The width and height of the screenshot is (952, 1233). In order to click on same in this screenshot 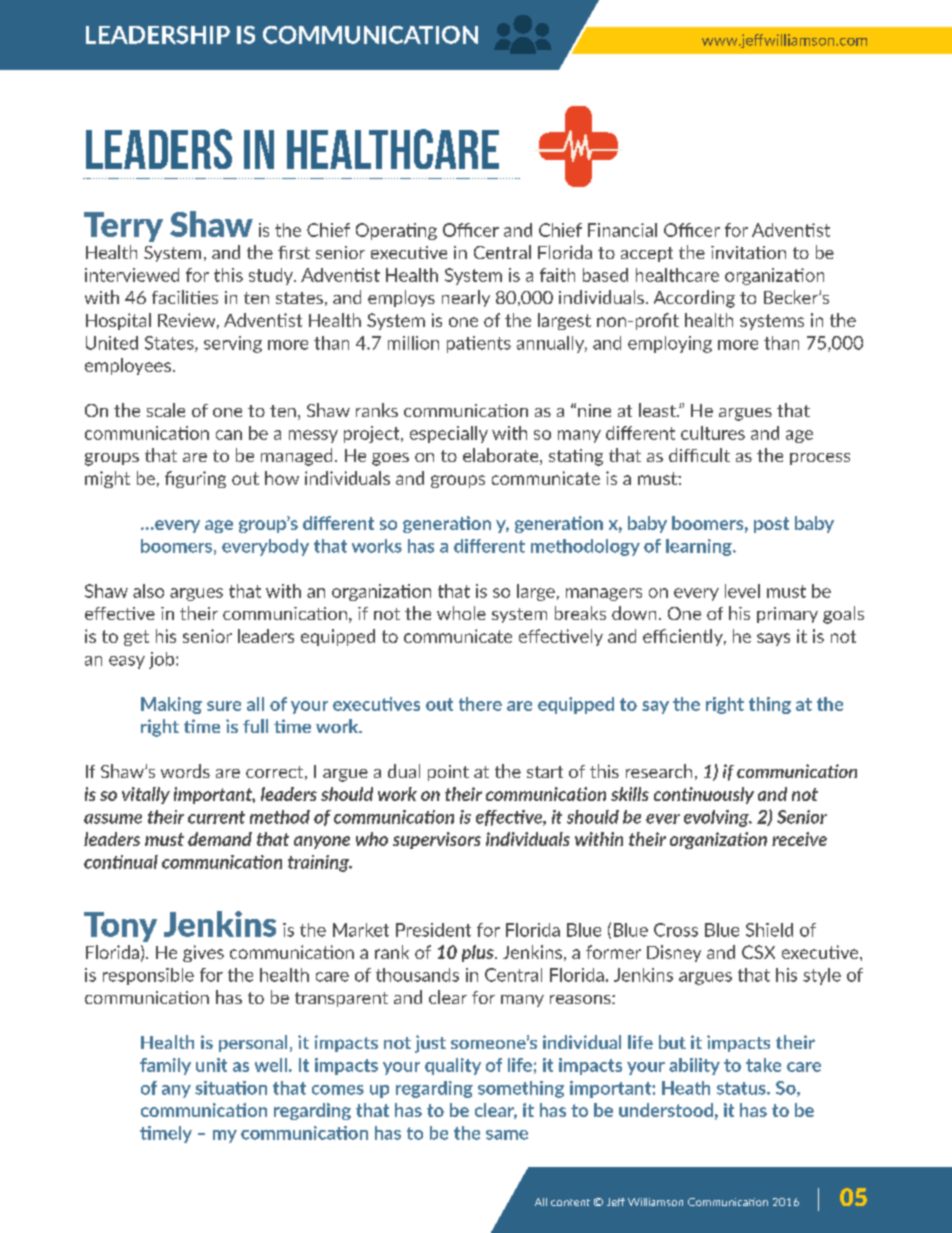, I will do `click(507, 1135)`.
